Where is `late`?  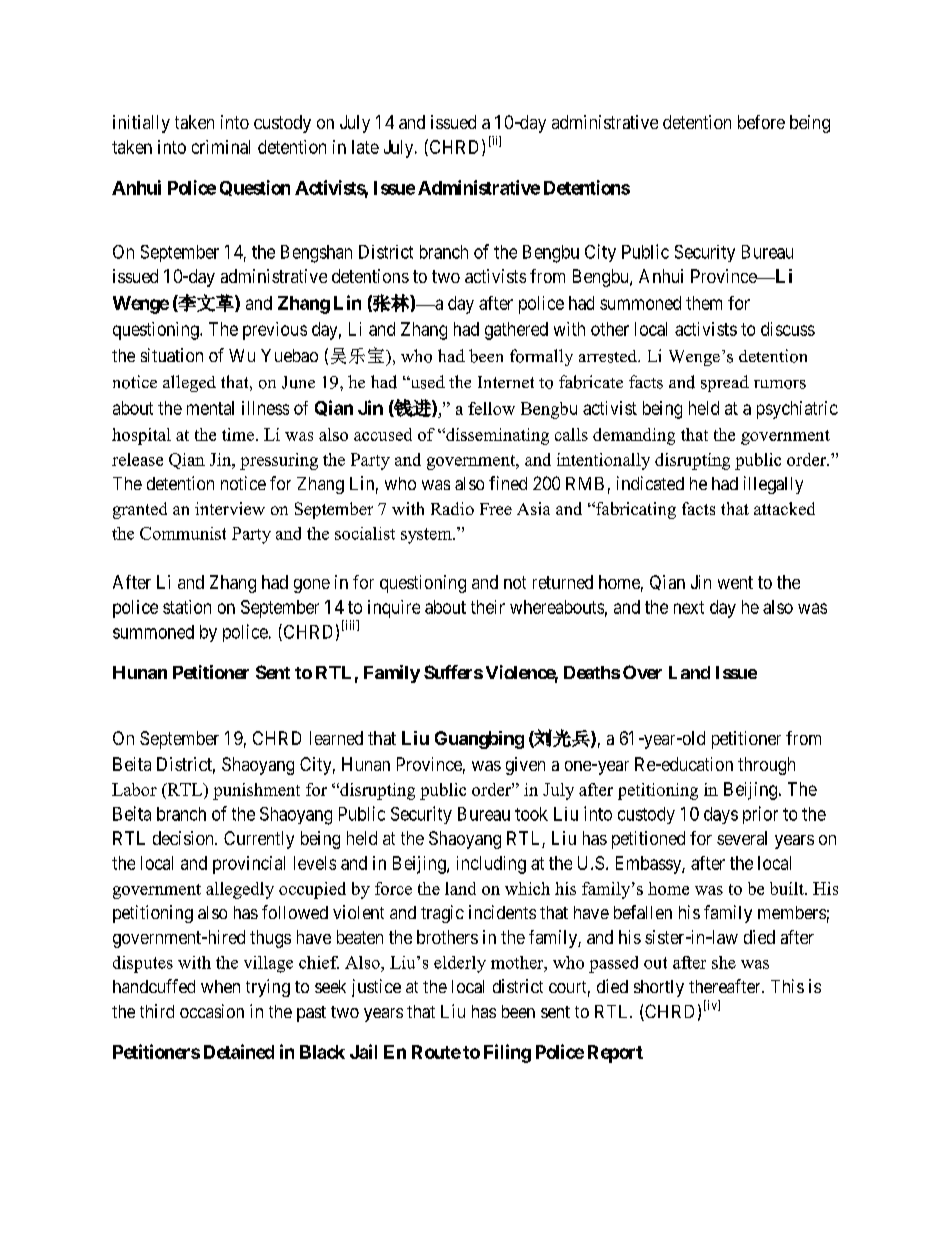 late is located at coordinates (365, 147).
